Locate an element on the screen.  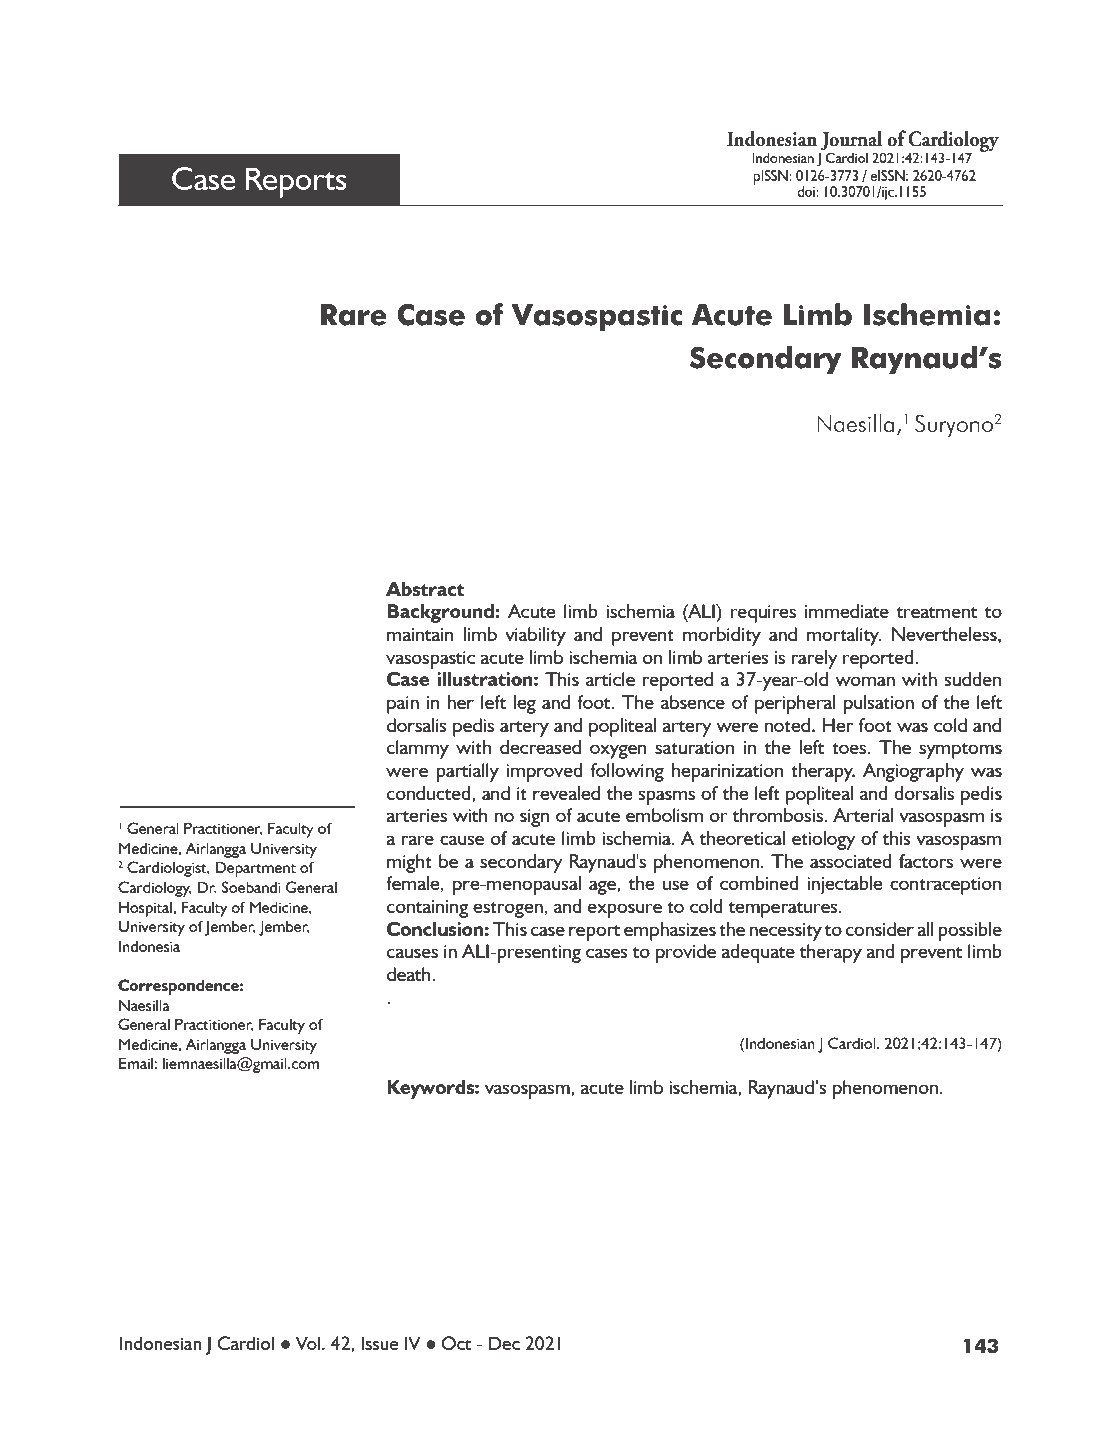
Department is located at coordinates (255, 869).
